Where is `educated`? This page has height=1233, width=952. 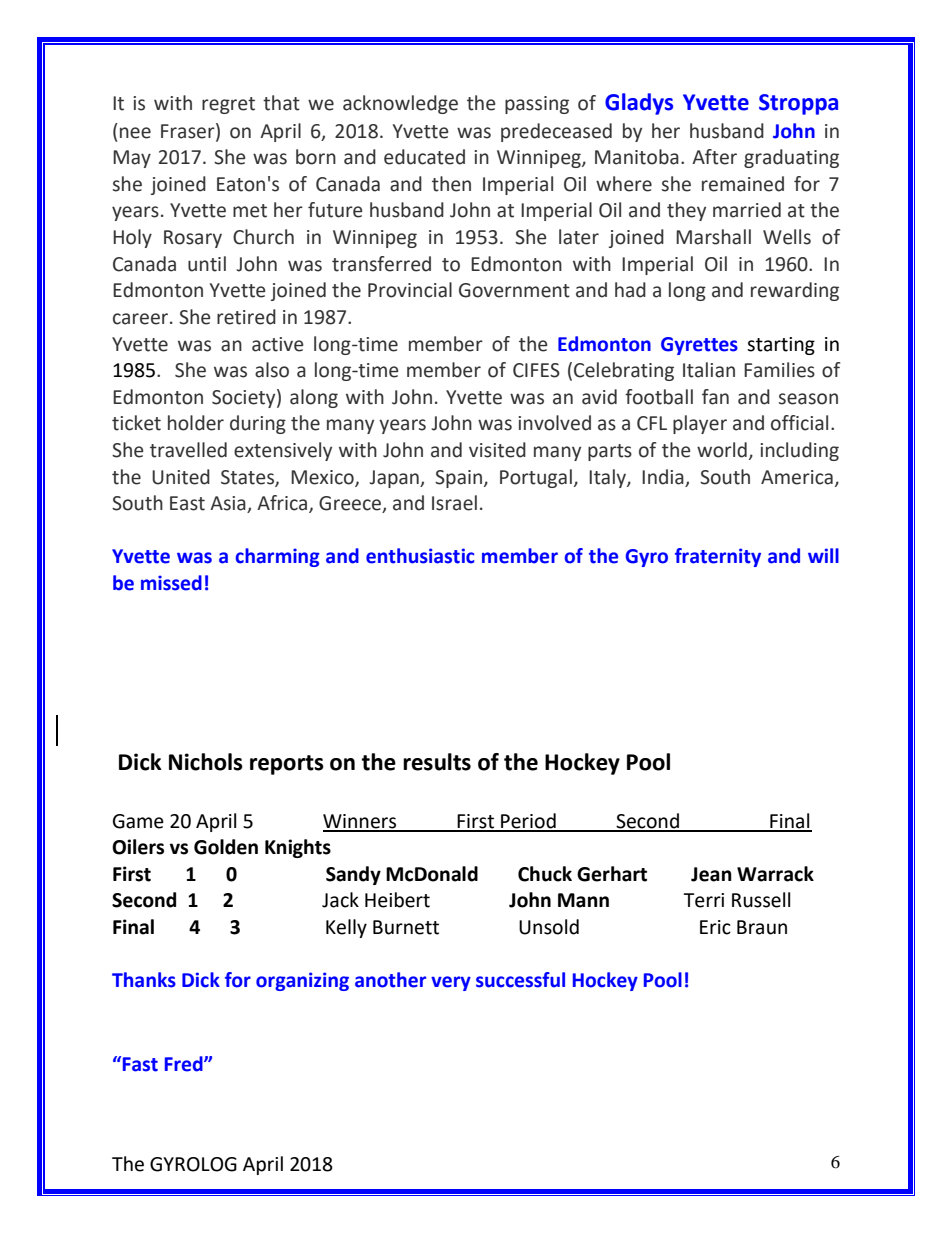
educated is located at coordinates (424, 157).
